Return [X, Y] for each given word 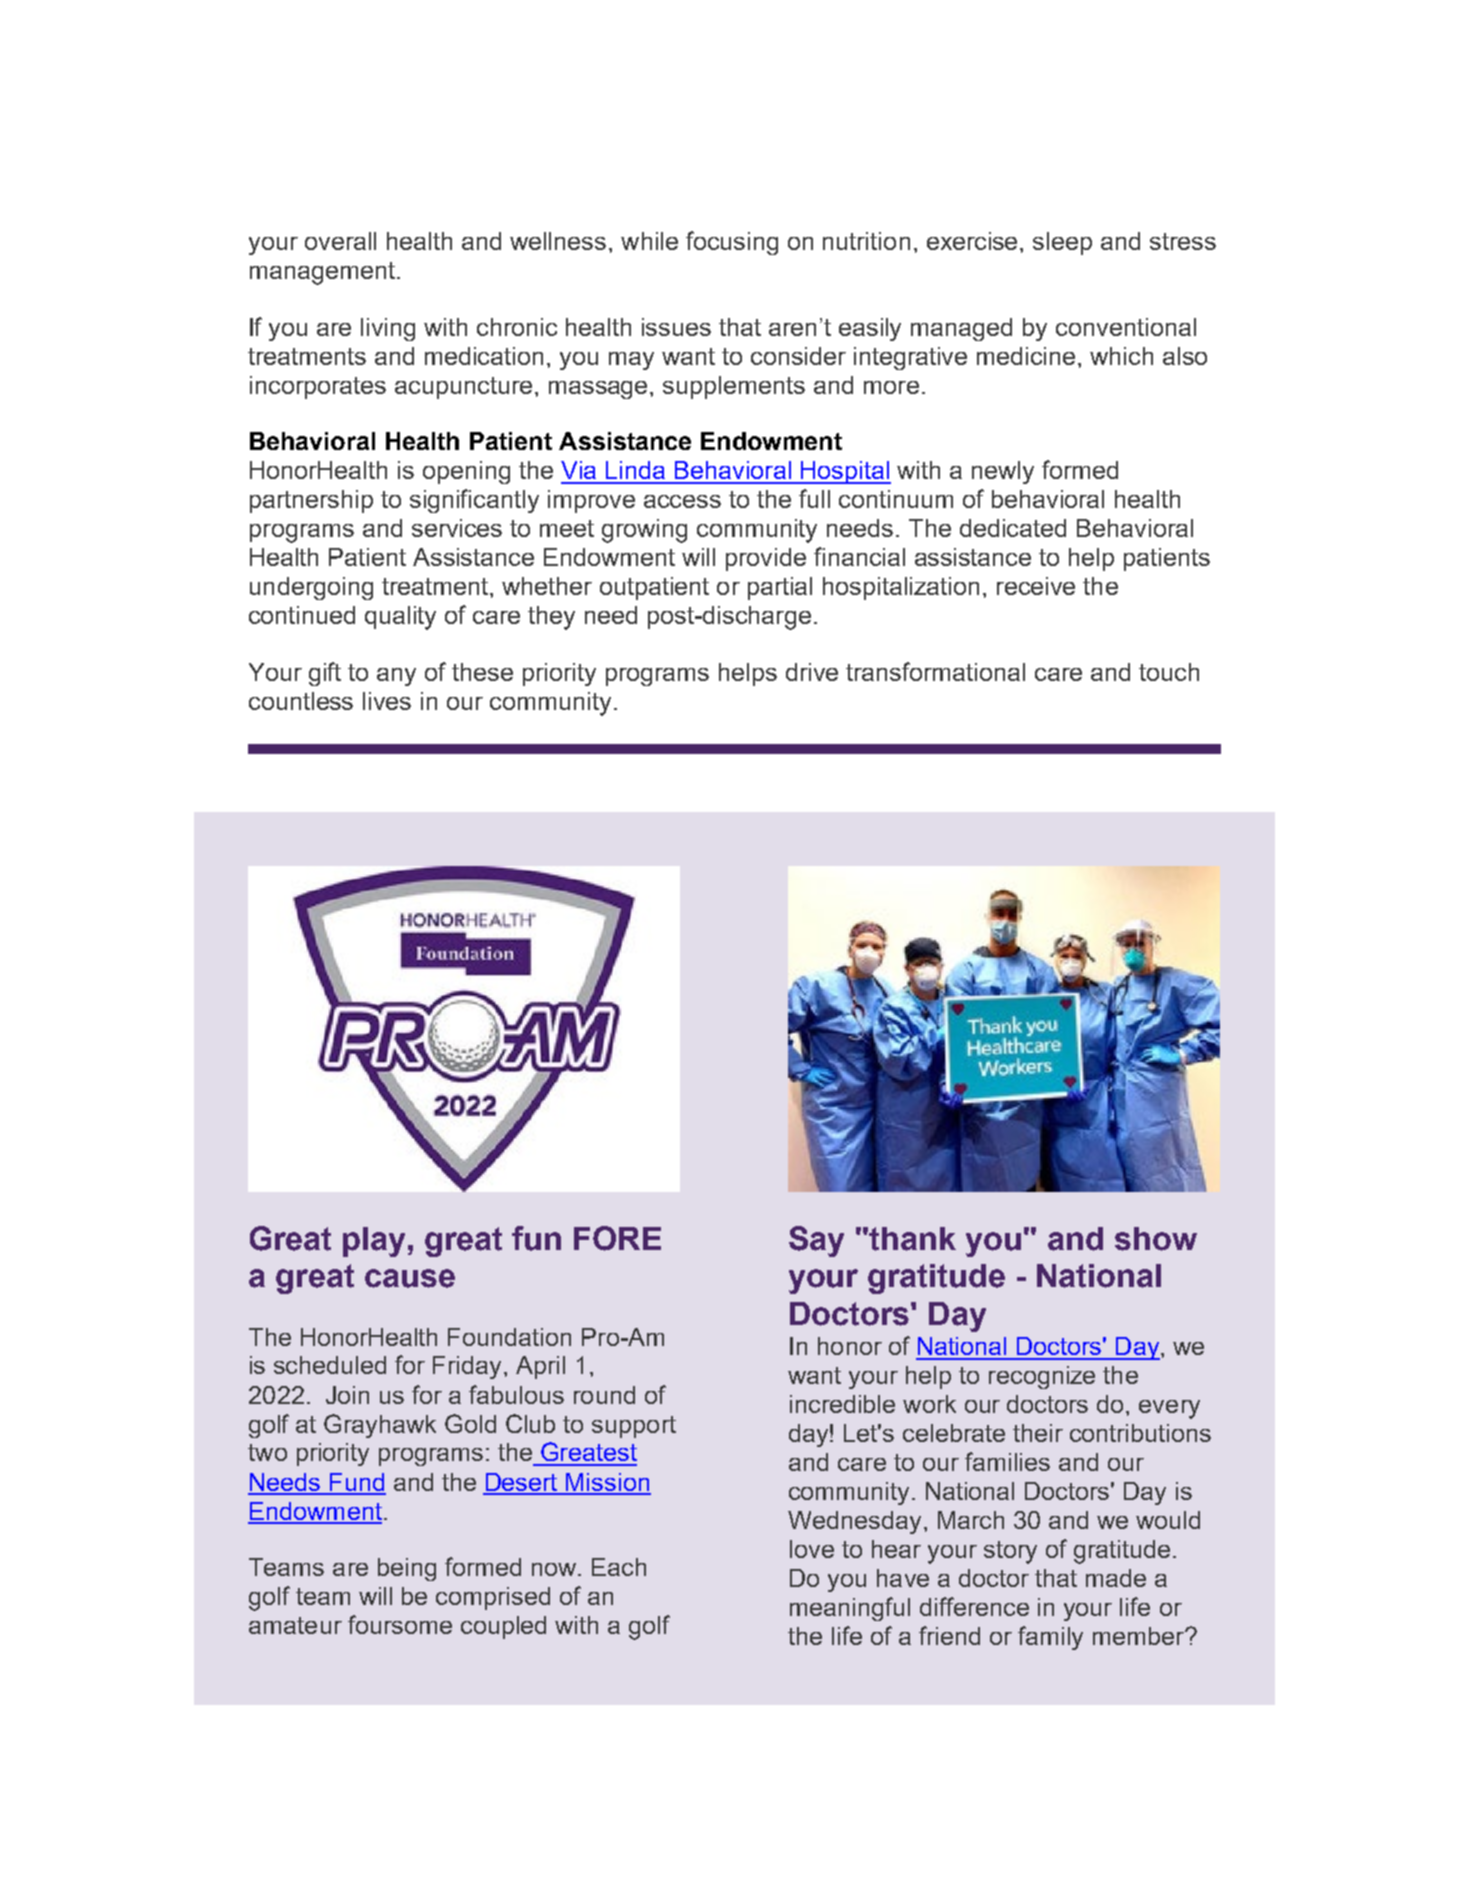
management [324, 273]
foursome [400, 1624]
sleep [1062, 243]
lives [387, 701]
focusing [732, 243]
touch [1169, 672]
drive [812, 672]
